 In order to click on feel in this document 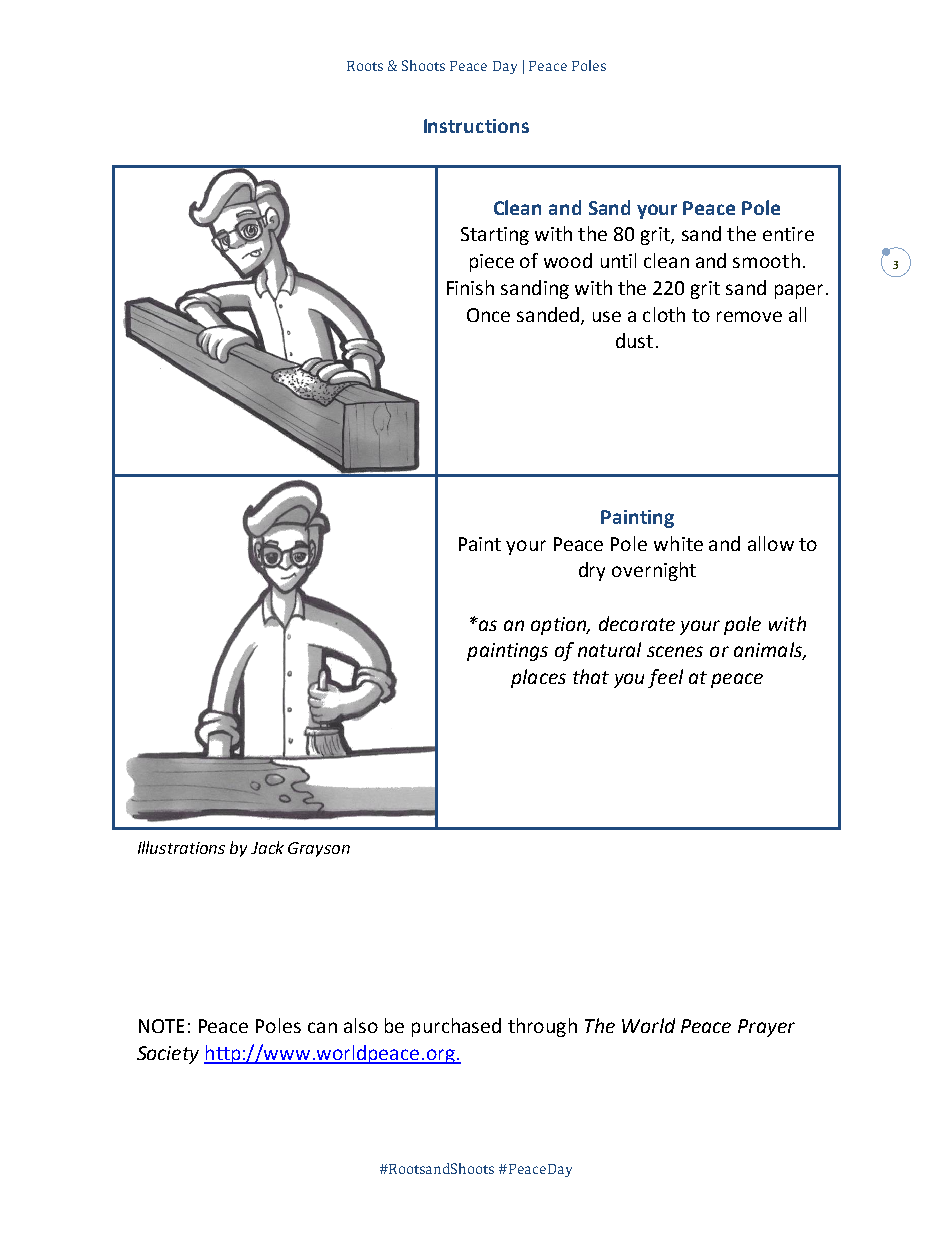, I will do `click(665, 678)`.
